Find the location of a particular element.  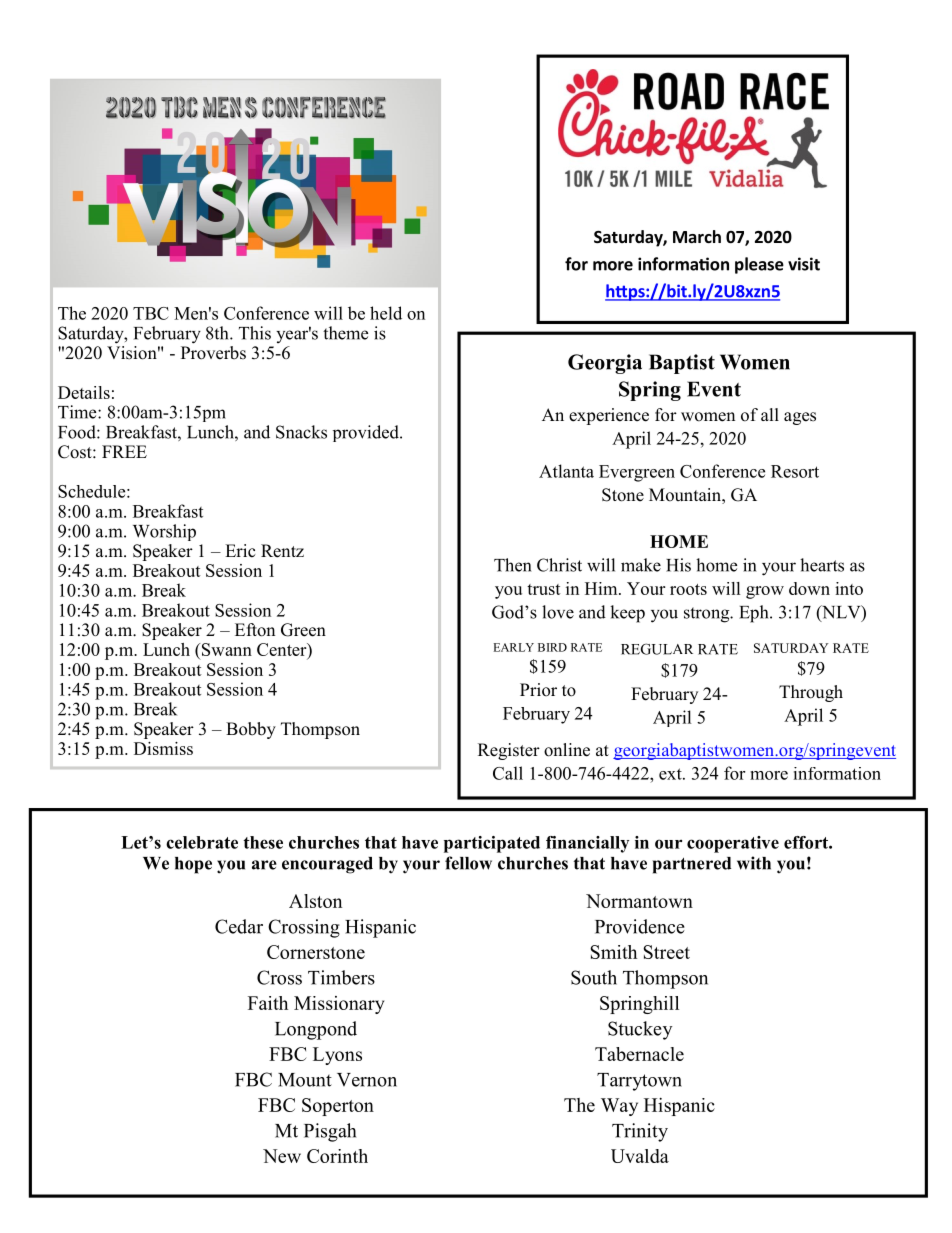

hope is located at coordinates (193, 865).
